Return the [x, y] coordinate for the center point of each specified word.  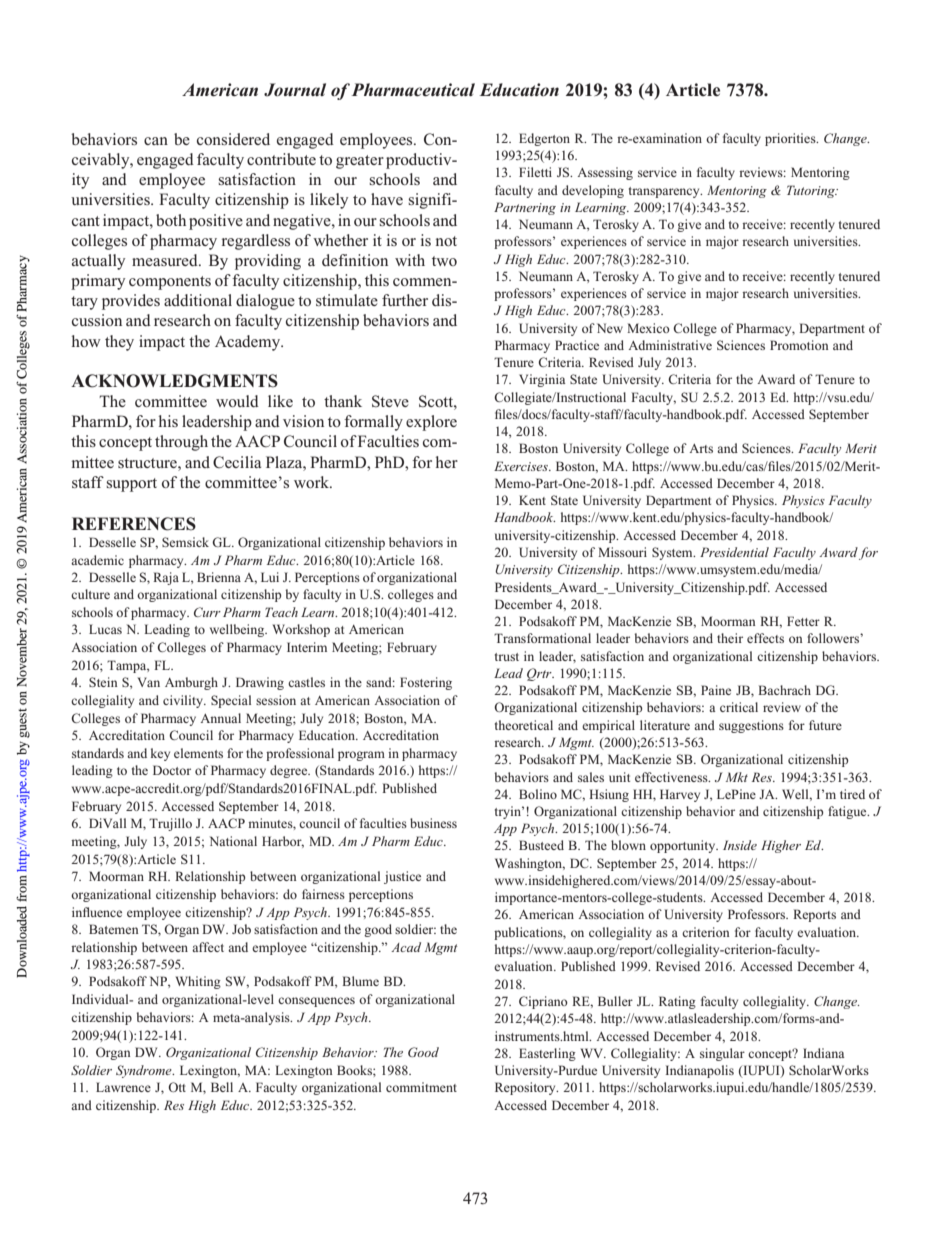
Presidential [734, 552]
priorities [791, 139]
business [433, 823]
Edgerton [544, 139]
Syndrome [145, 1071]
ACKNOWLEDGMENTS [174, 381]
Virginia [542, 380]
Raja [166, 578]
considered [233, 139]
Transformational [542, 638]
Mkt [737, 777]
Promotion [799, 345]
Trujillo [170, 824]
